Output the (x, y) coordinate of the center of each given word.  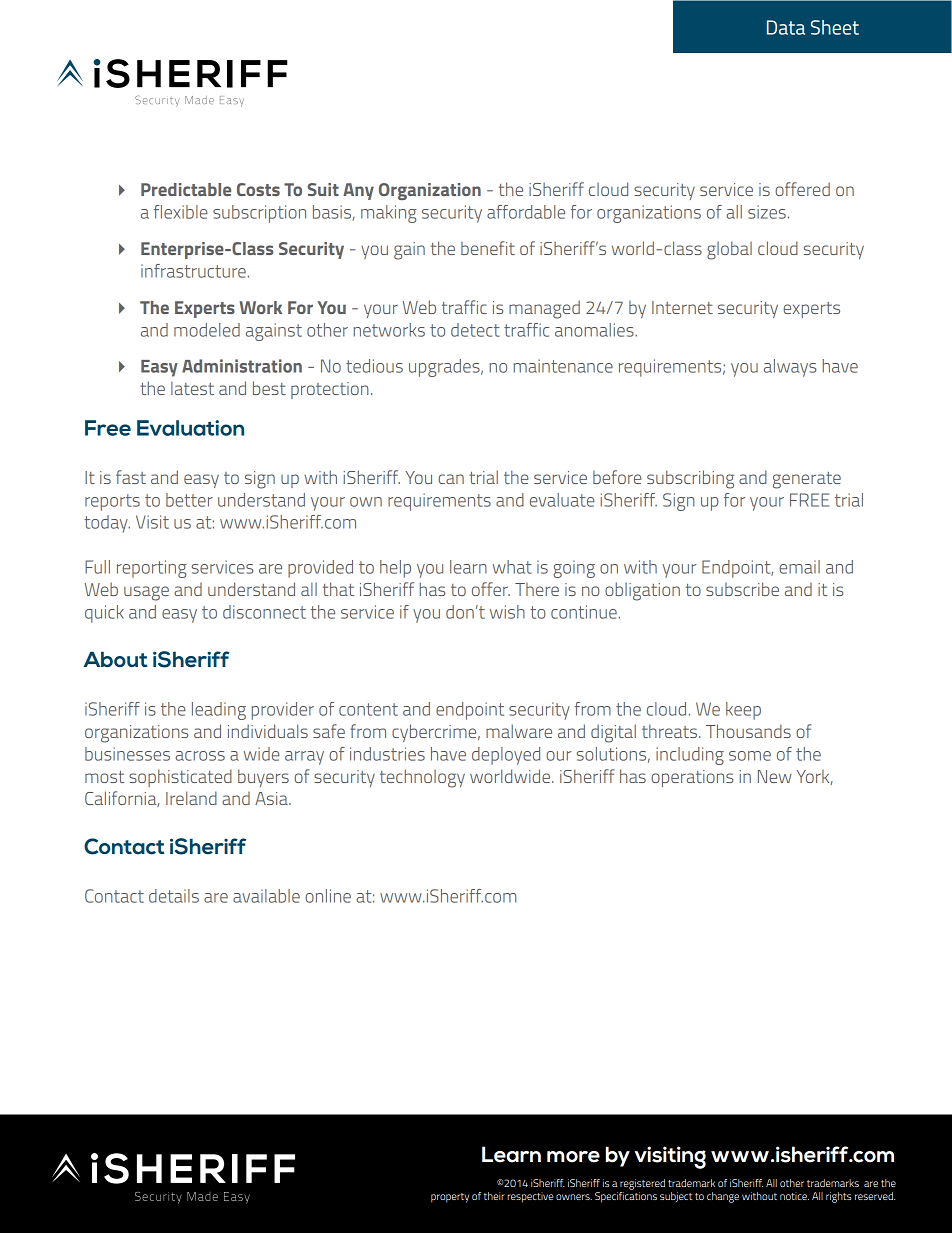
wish (507, 612)
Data (786, 27)
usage (146, 593)
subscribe (742, 589)
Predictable (186, 189)
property (450, 1198)
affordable (526, 212)
